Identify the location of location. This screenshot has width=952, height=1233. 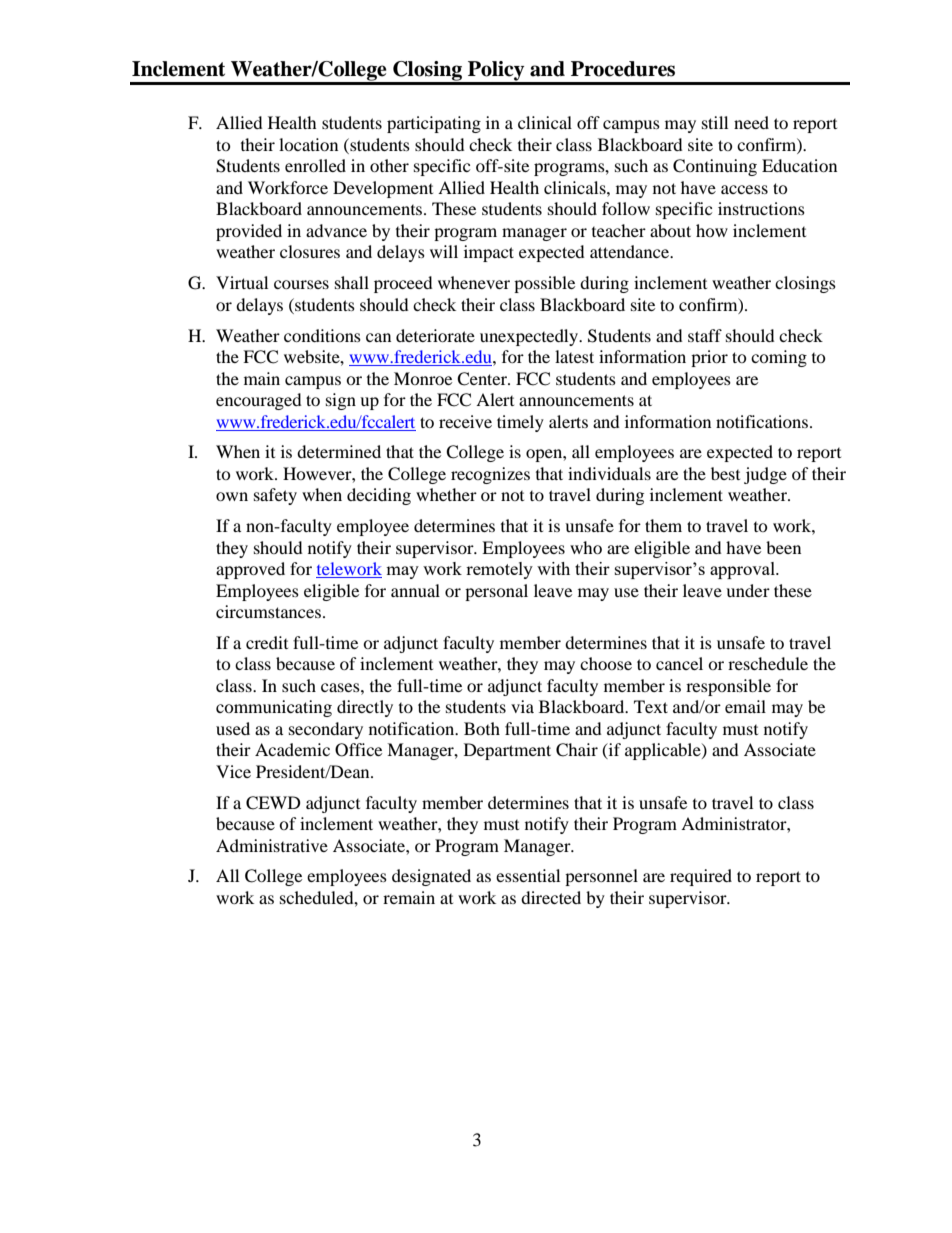
(308, 144).
